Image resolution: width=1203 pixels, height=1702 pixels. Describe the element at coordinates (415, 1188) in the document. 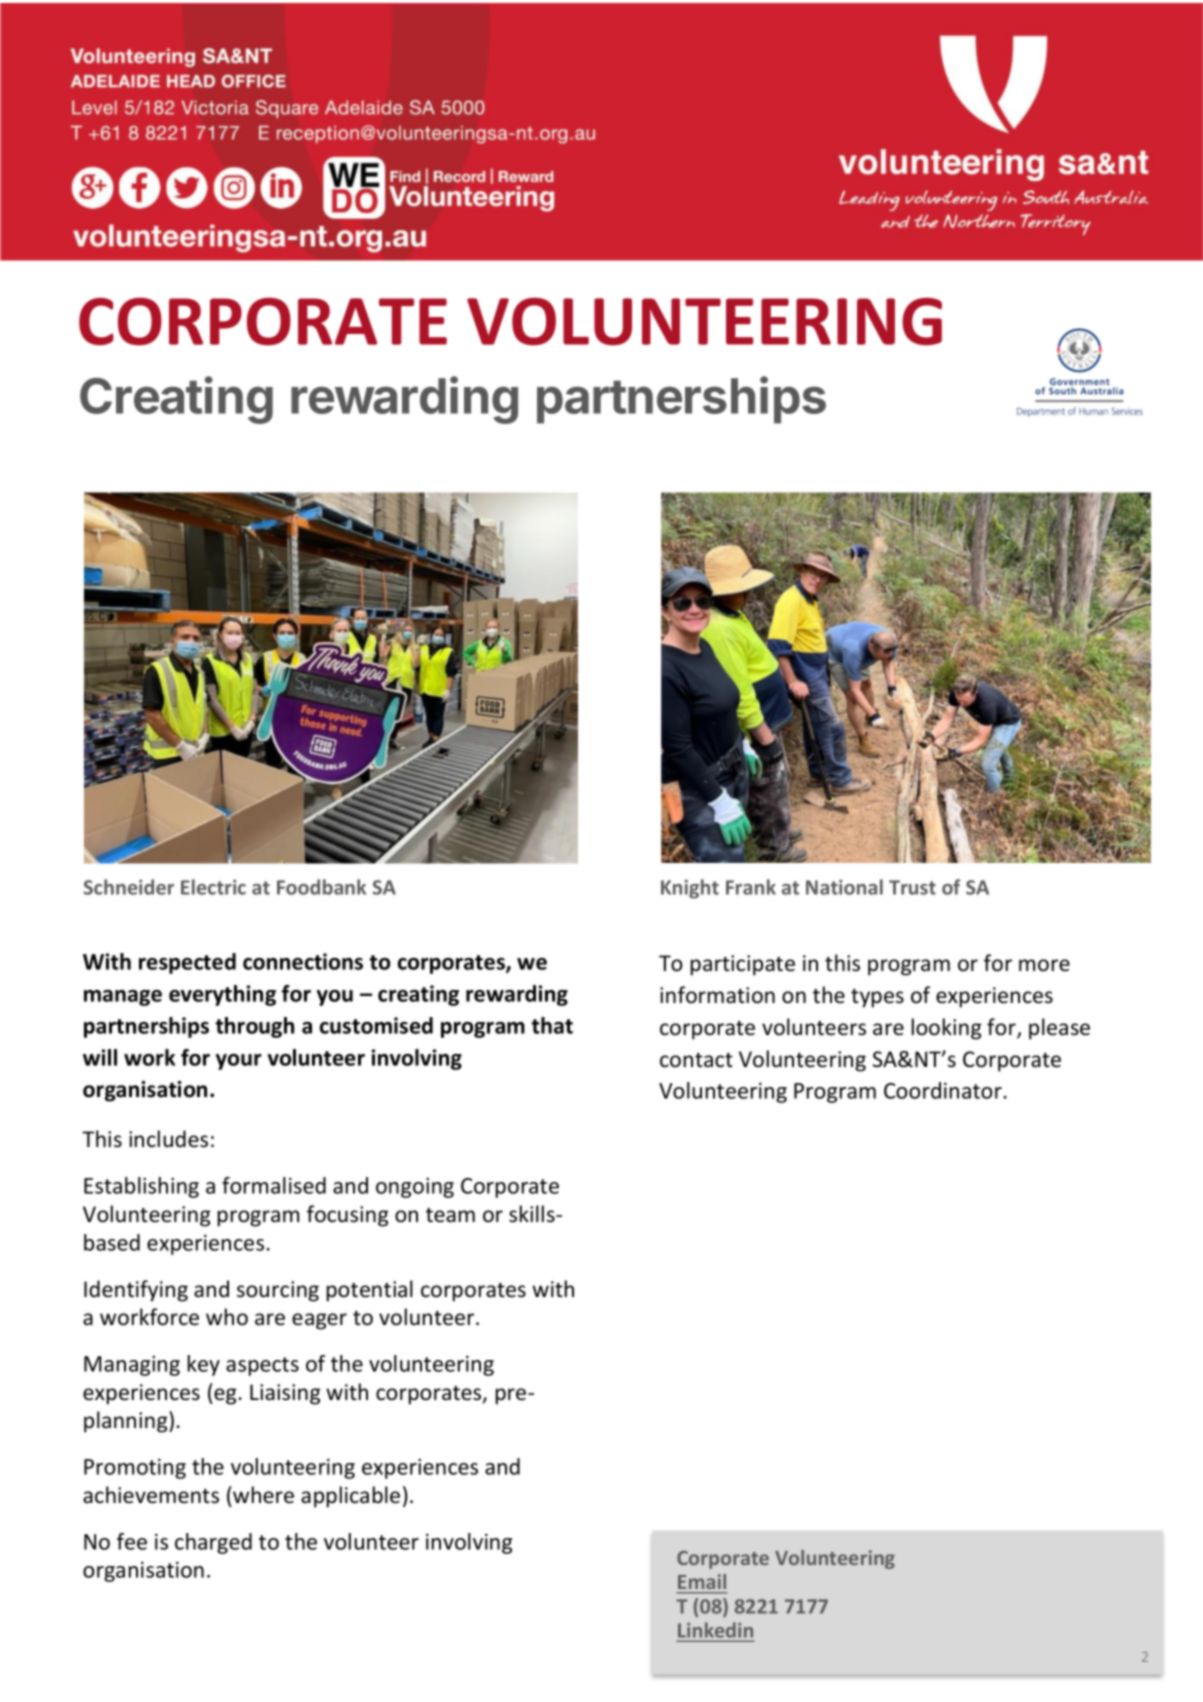

I see `ongoing` at that location.
